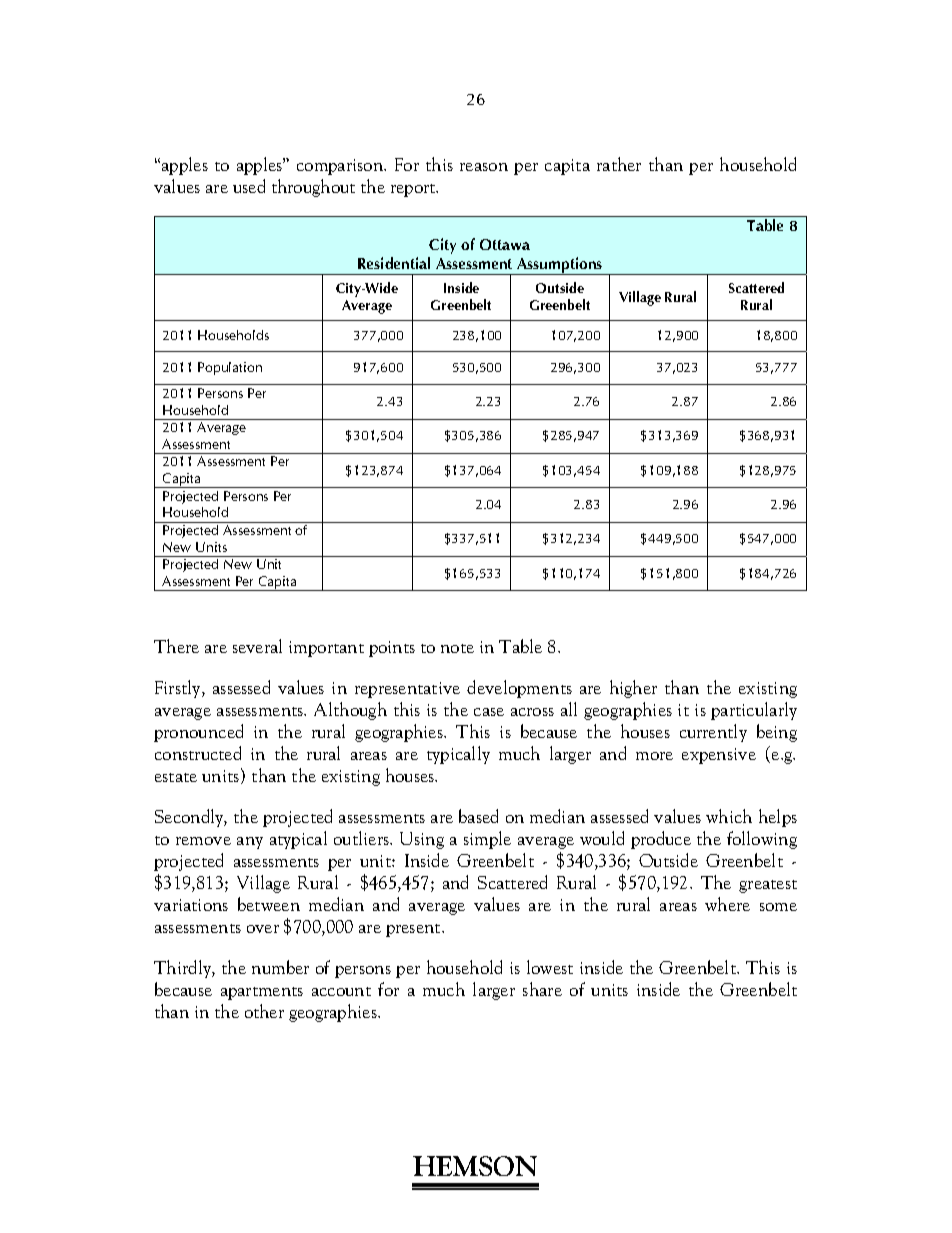  I want to click on note, so click(457, 648).
